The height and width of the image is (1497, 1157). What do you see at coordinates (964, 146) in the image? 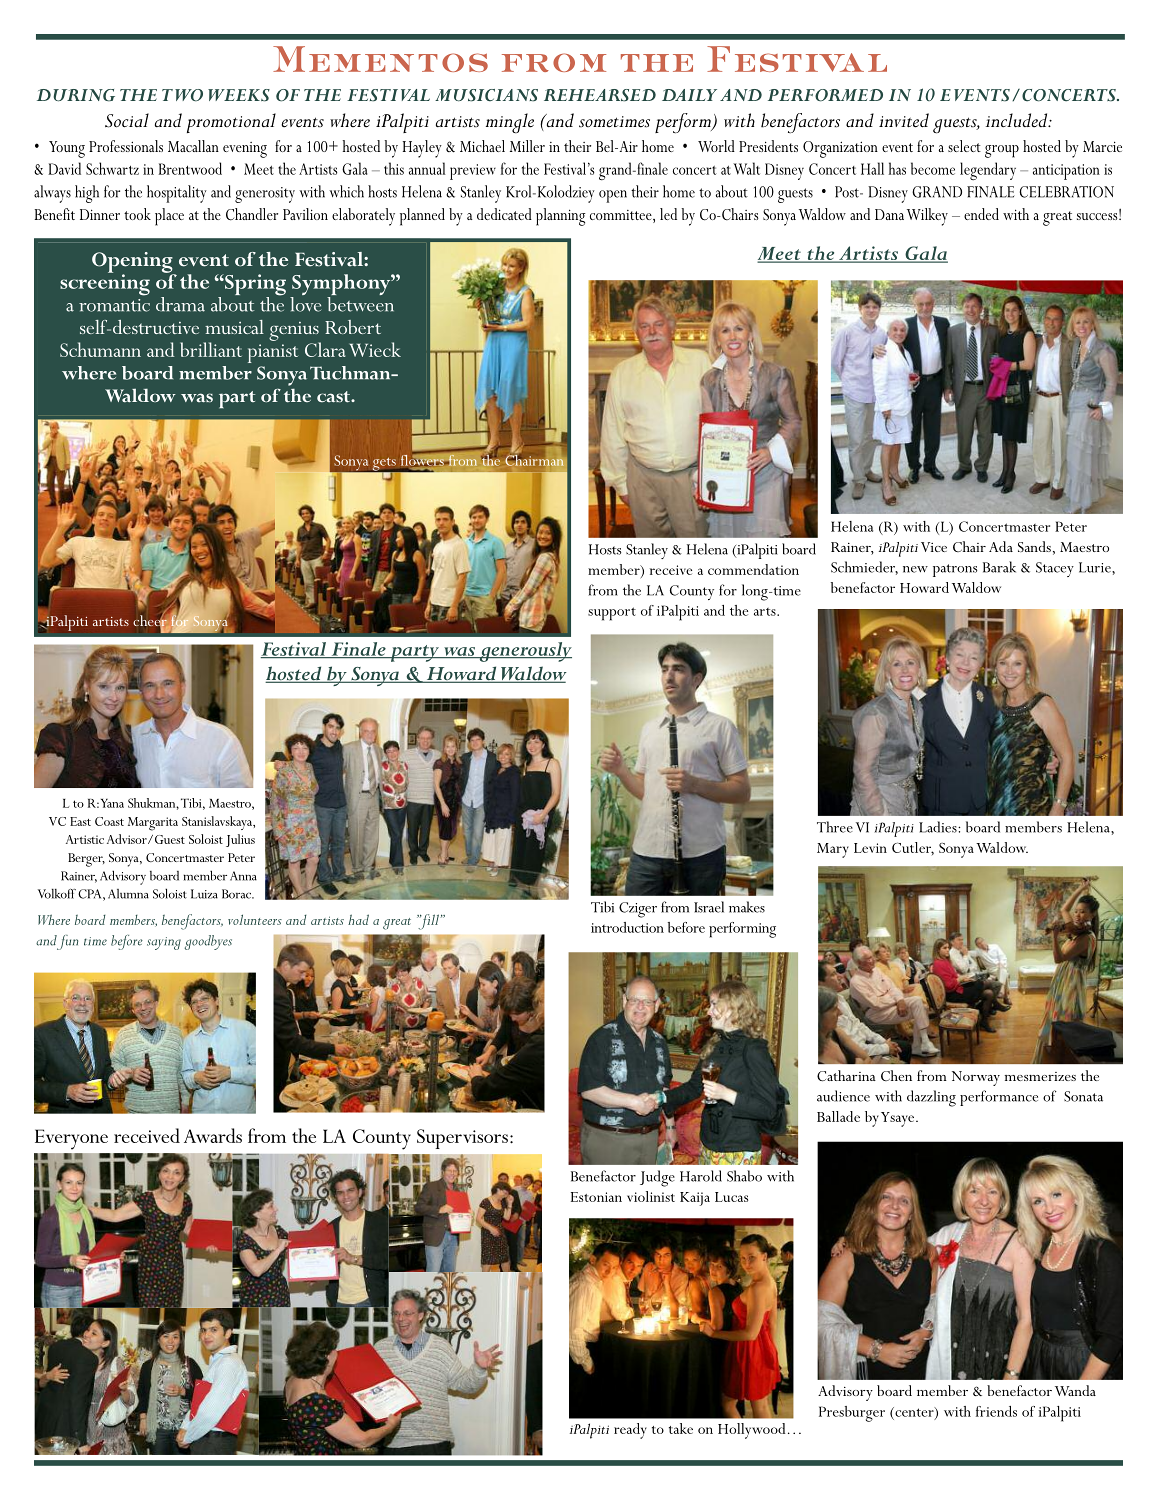
I see `select` at bounding box center [964, 146].
